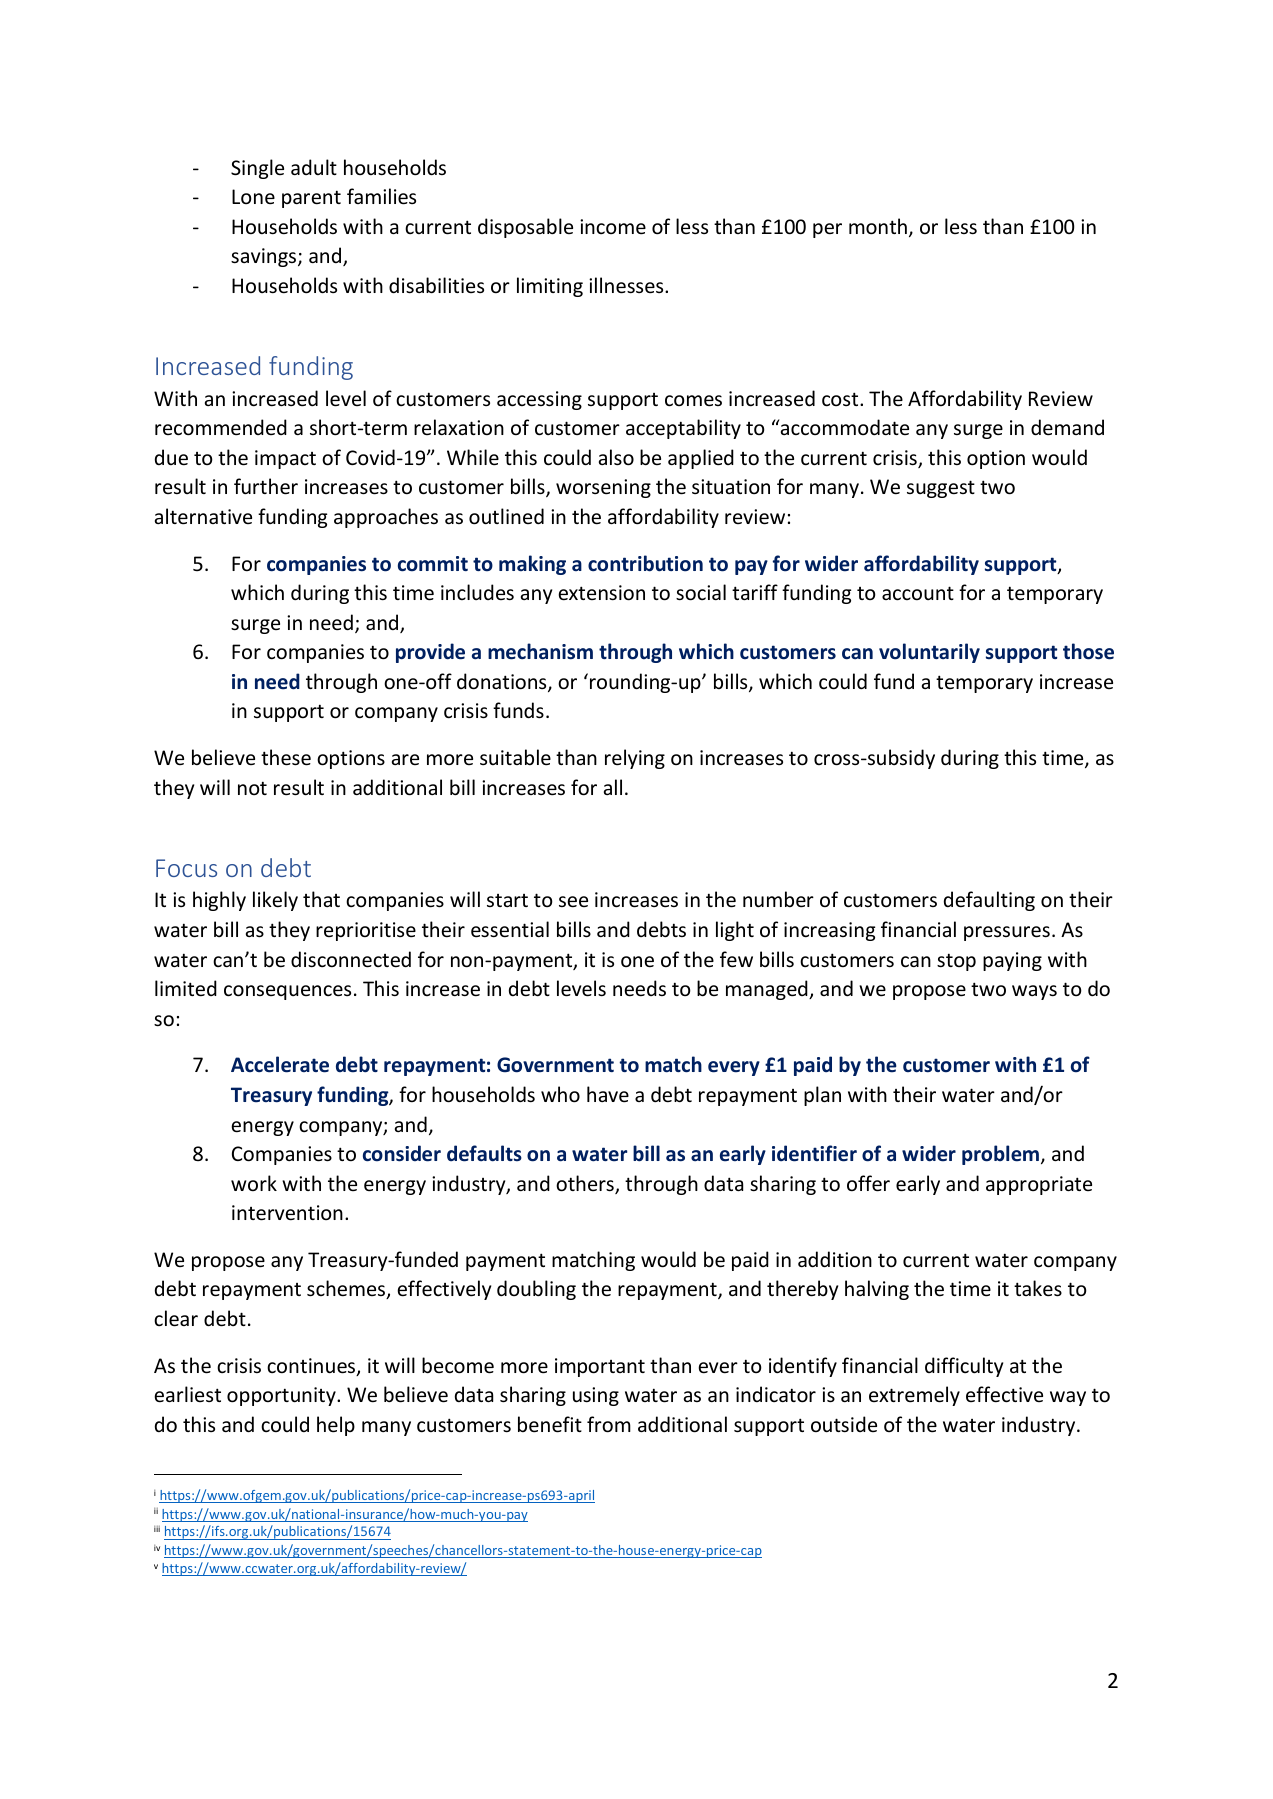 The height and width of the screenshot is (1799, 1273). What do you see at coordinates (1034, 992) in the screenshot?
I see `ways` at bounding box center [1034, 992].
